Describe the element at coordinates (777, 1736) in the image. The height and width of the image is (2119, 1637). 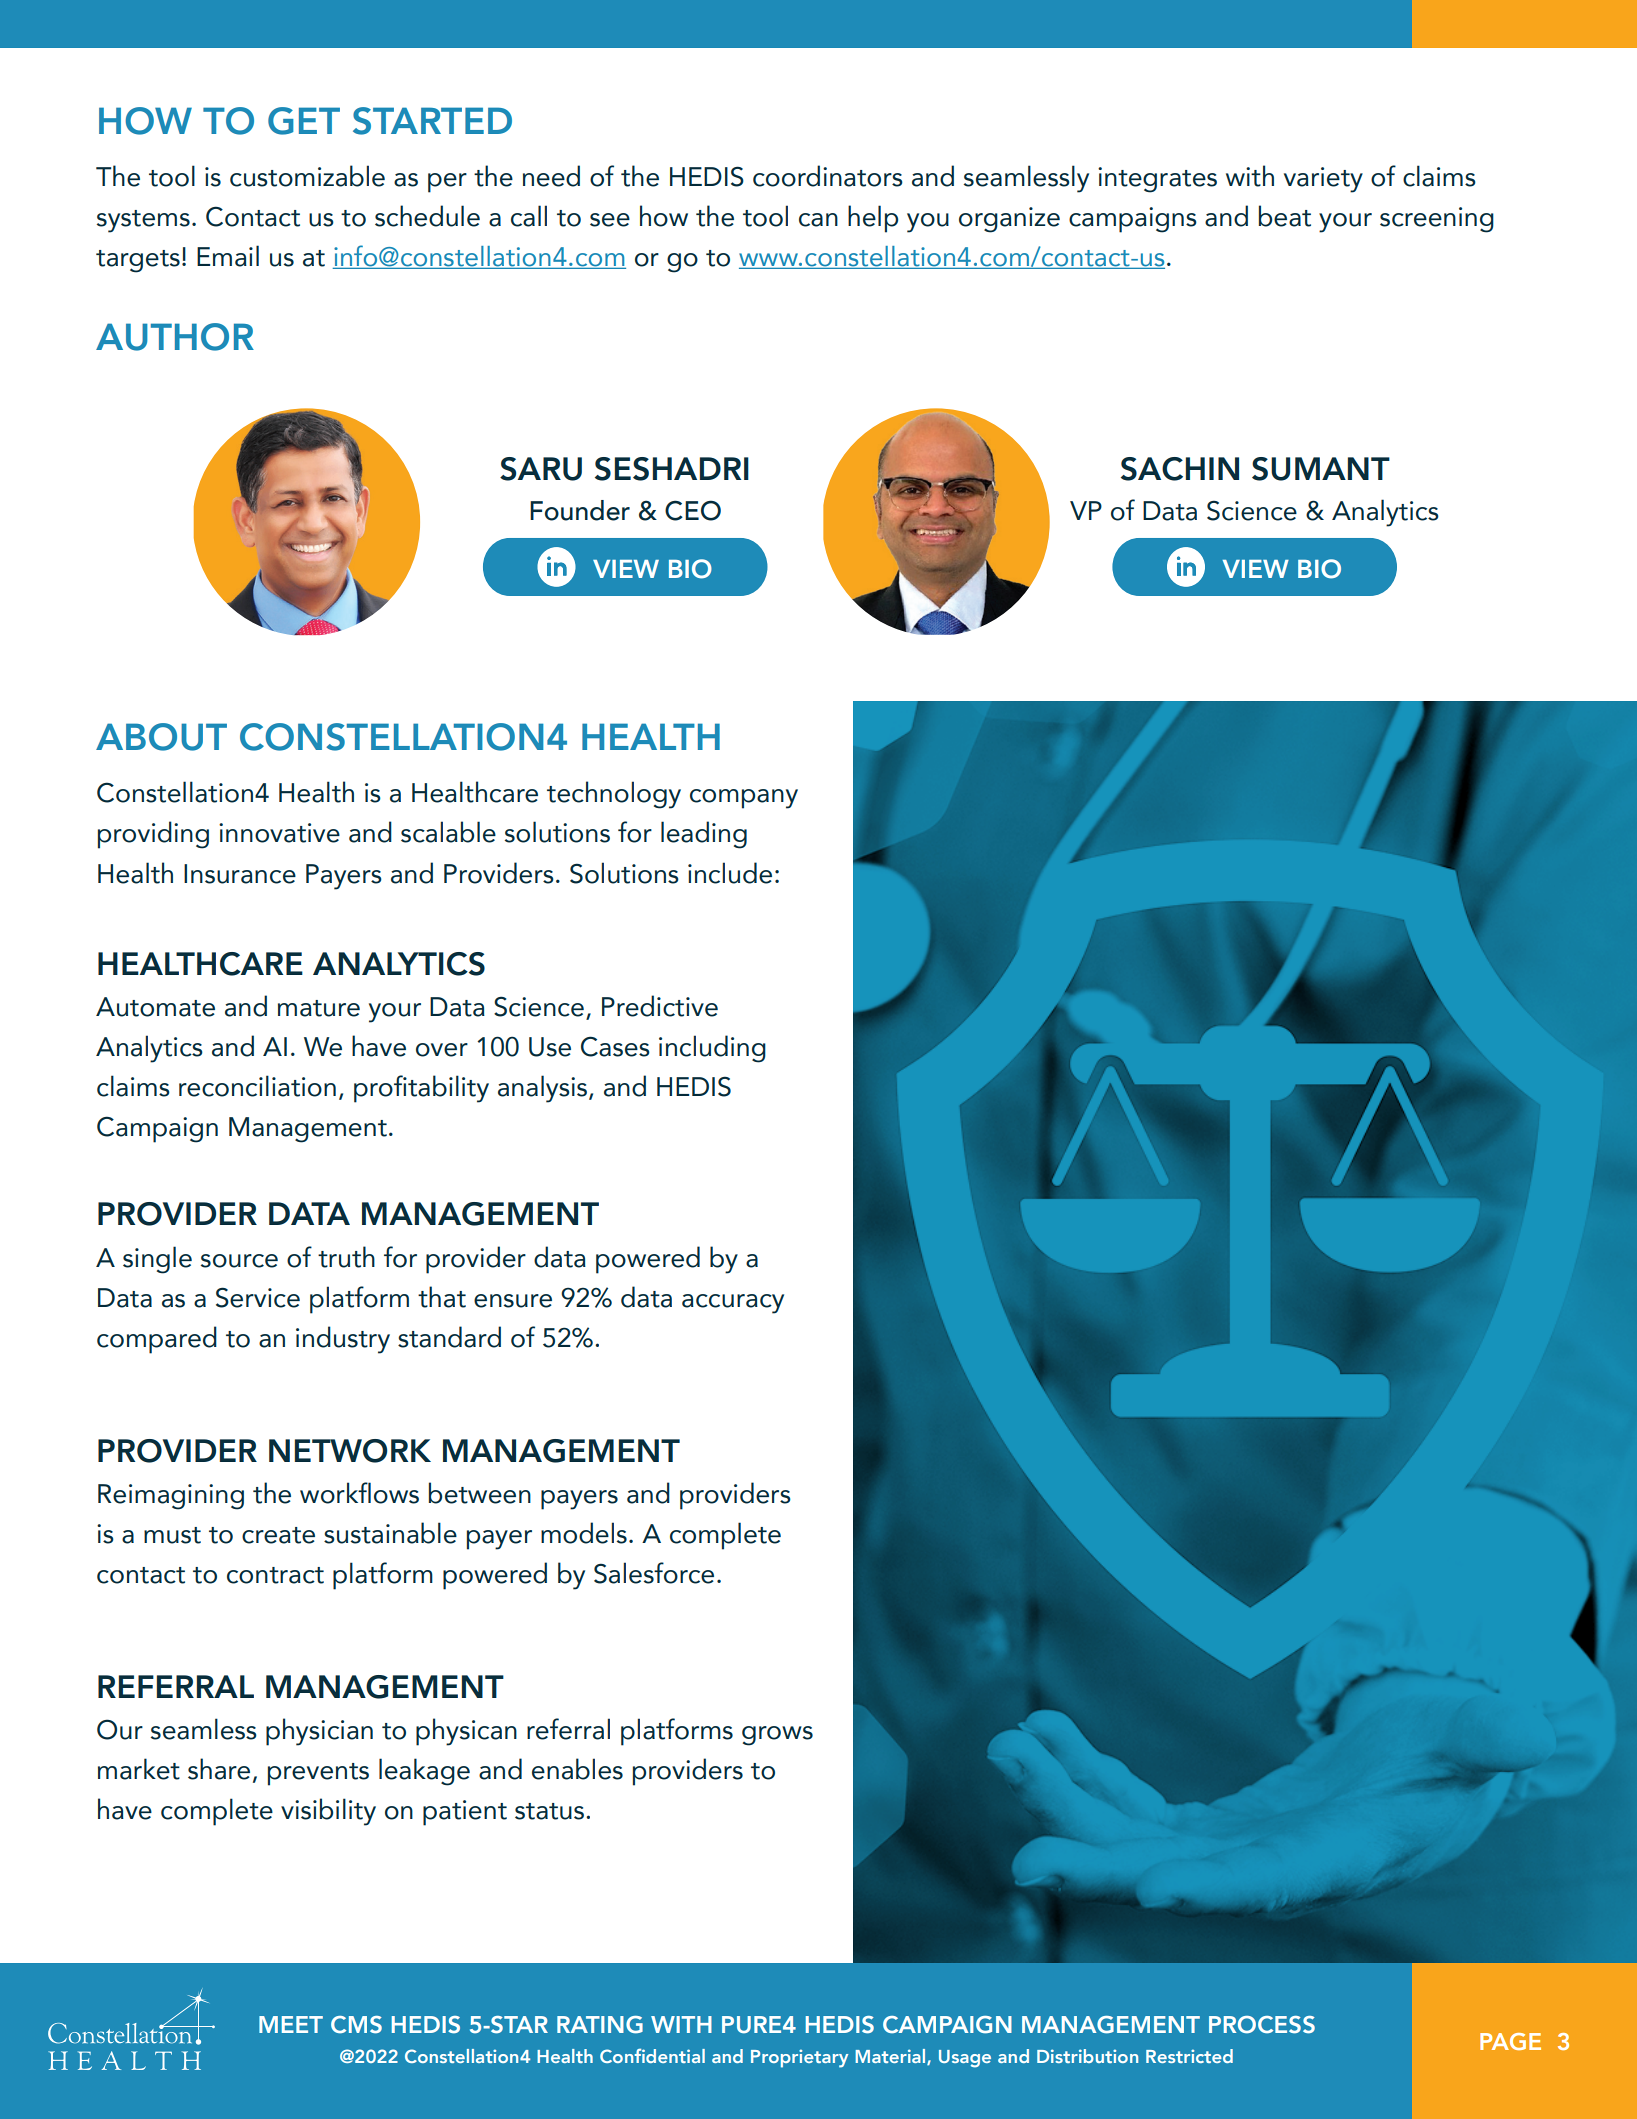
I see `grows` at that location.
